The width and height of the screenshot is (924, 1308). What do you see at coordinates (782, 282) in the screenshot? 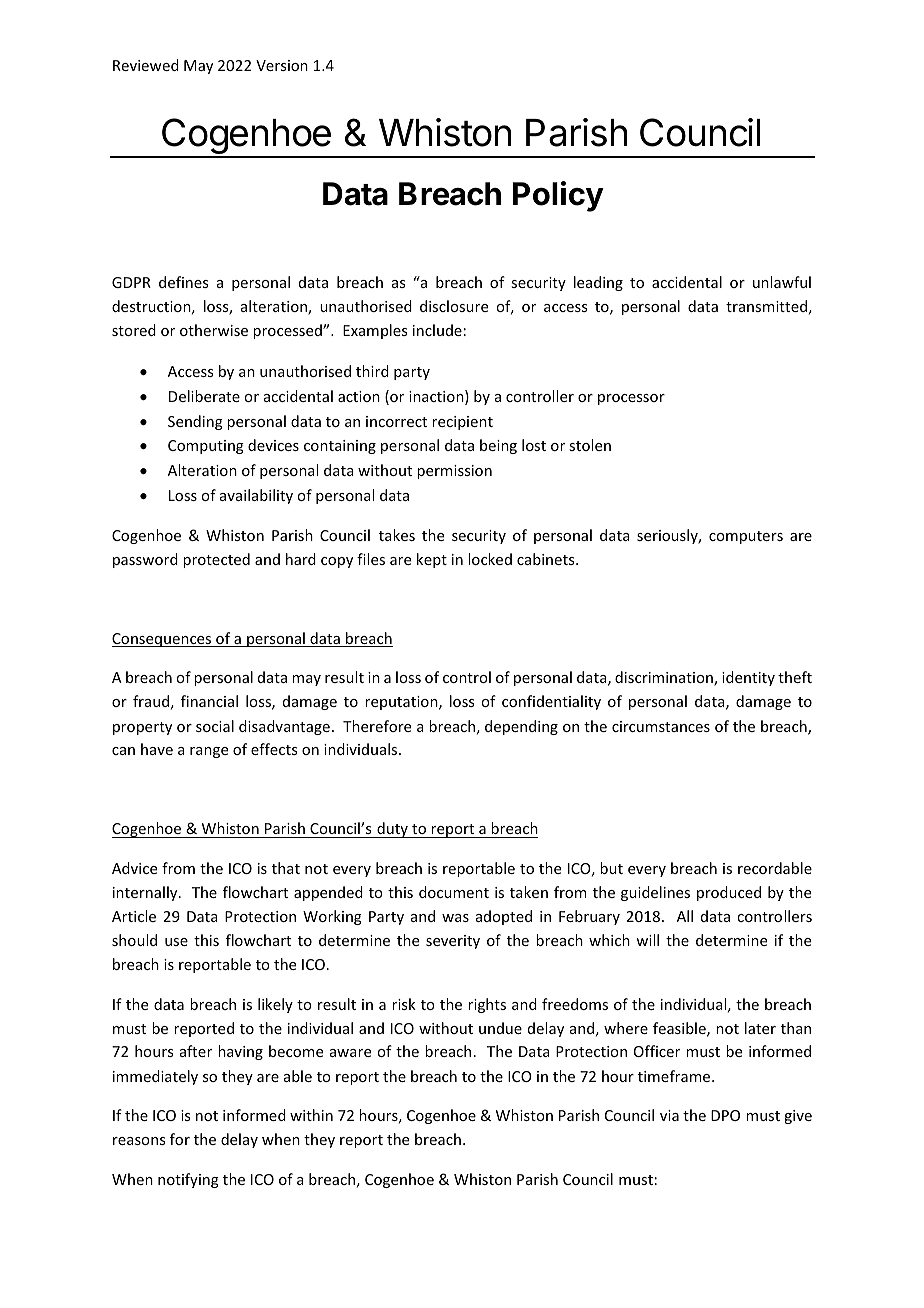
I see `unlawful` at bounding box center [782, 282].
